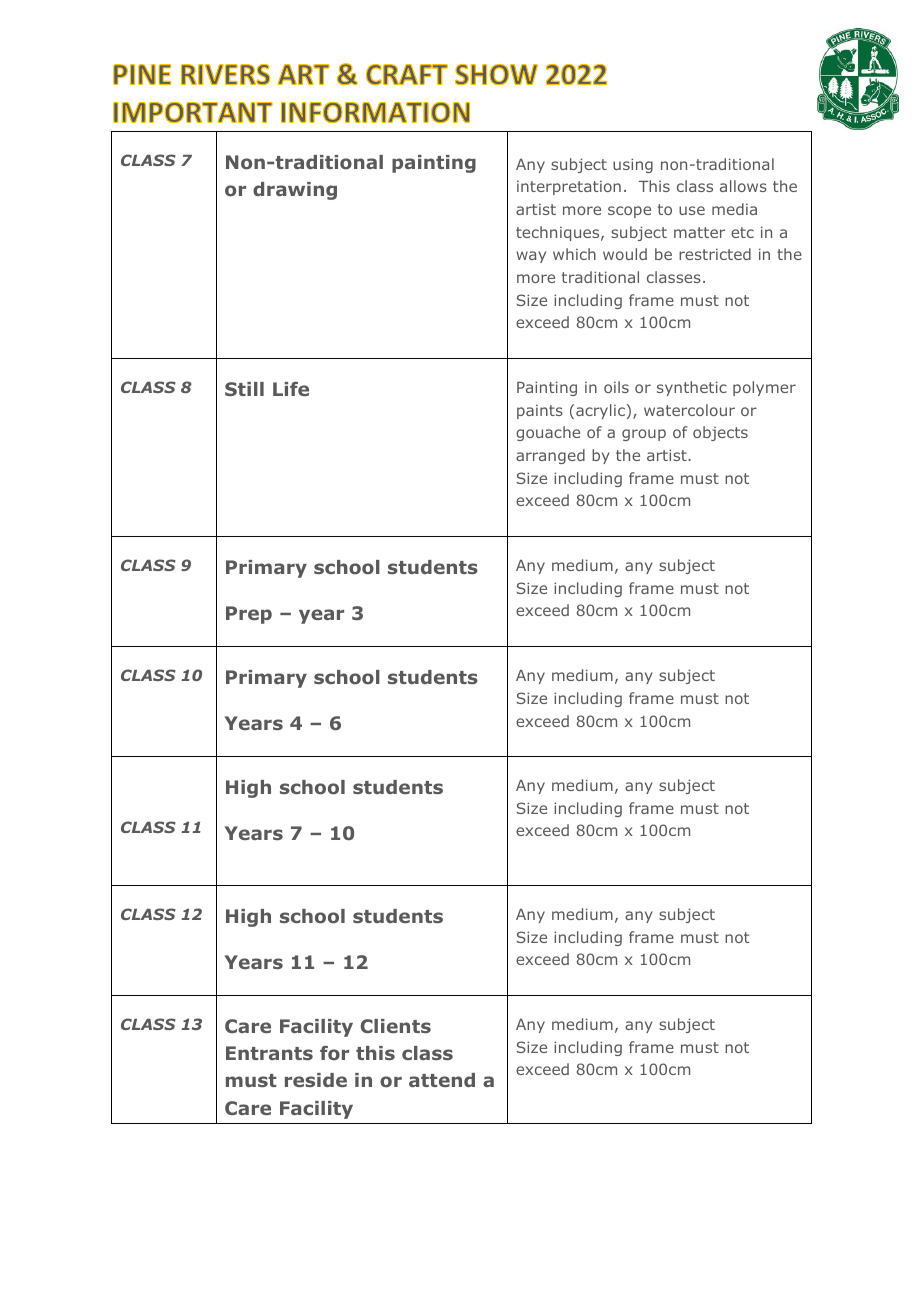 The image size is (924, 1308). I want to click on Clients, so click(396, 1026).
